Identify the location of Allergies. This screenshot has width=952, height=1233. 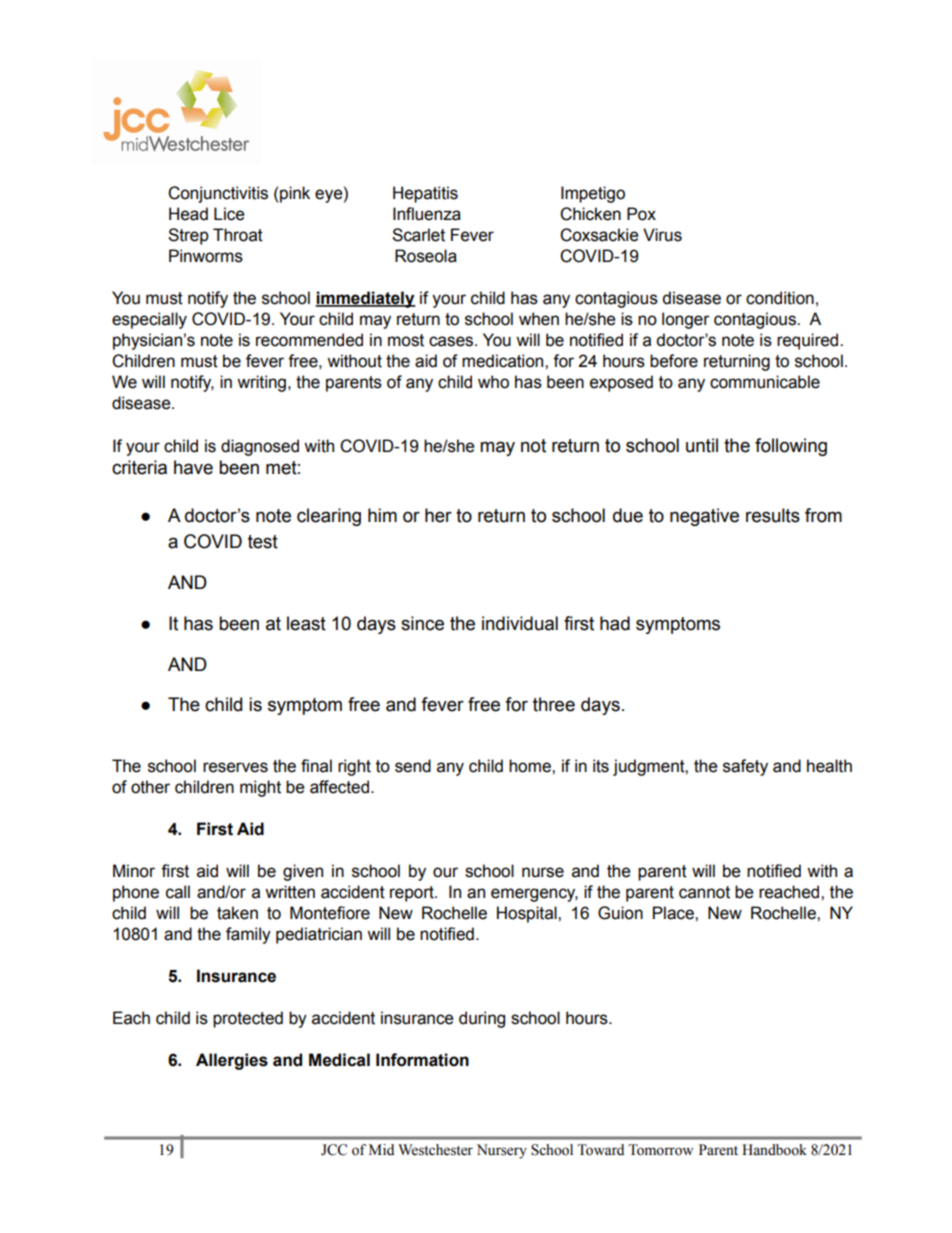
(232, 1061).
